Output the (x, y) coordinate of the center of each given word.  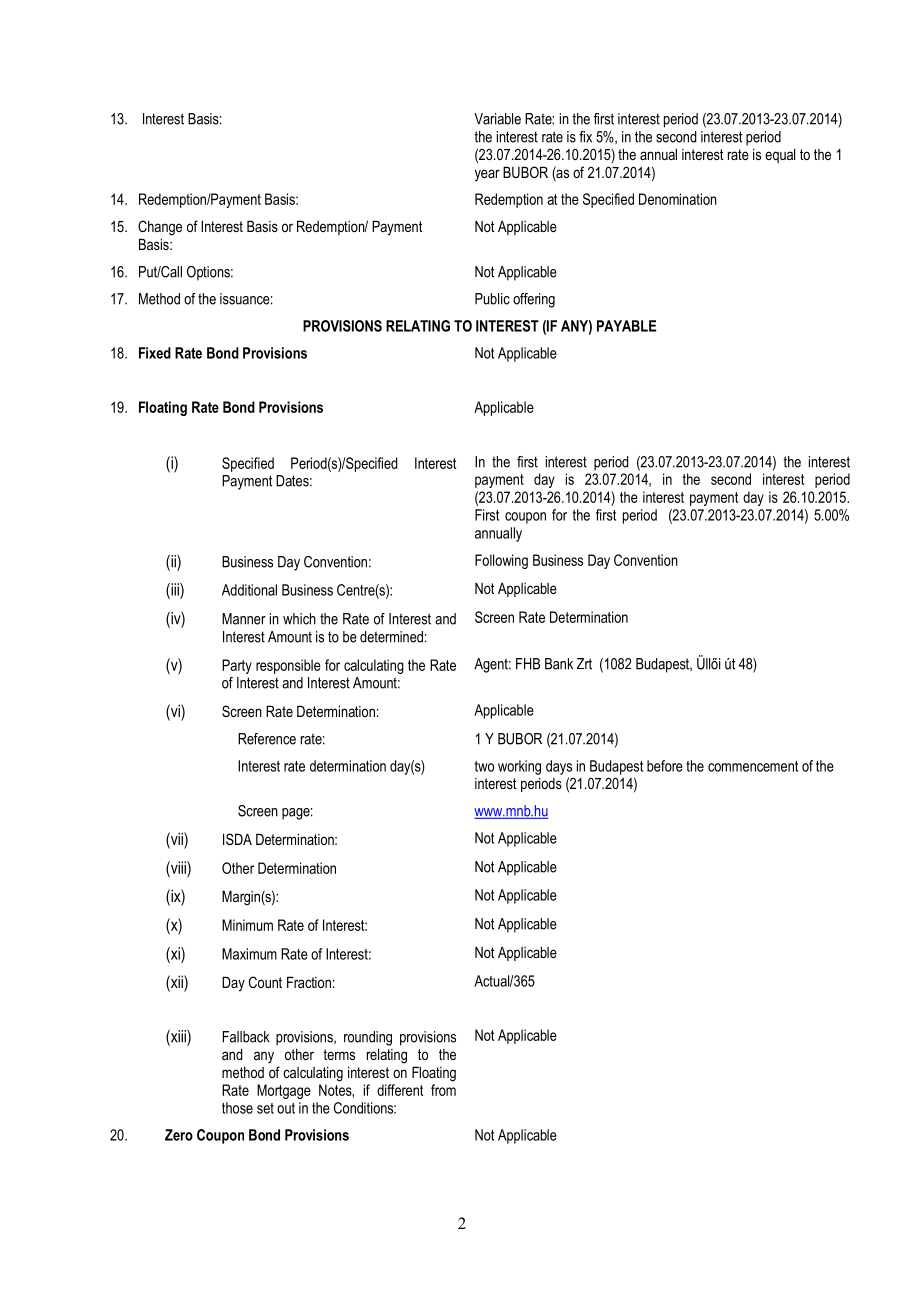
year (487, 175)
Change (160, 228)
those (237, 1108)
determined (391, 637)
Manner (244, 619)
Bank (559, 664)
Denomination (678, 199)
